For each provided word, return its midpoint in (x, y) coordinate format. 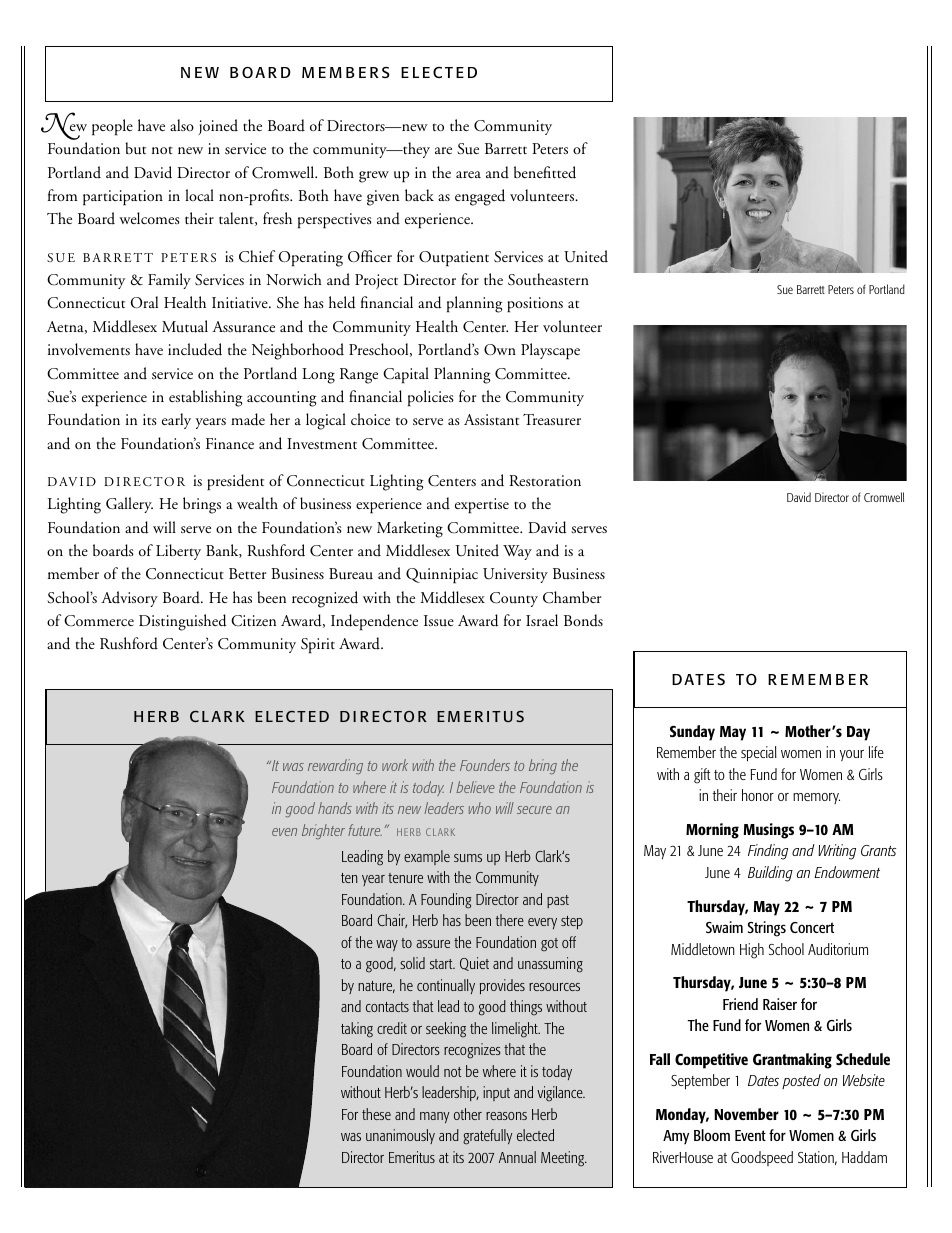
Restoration (545, 480)
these (376, 1114)
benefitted (545, 172)
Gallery (129, 505)
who (480, 808)
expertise (482, 505)
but (135, 148)
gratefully (487, 1137)
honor (758, 795)
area (468, 174)
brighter (323, 831)
